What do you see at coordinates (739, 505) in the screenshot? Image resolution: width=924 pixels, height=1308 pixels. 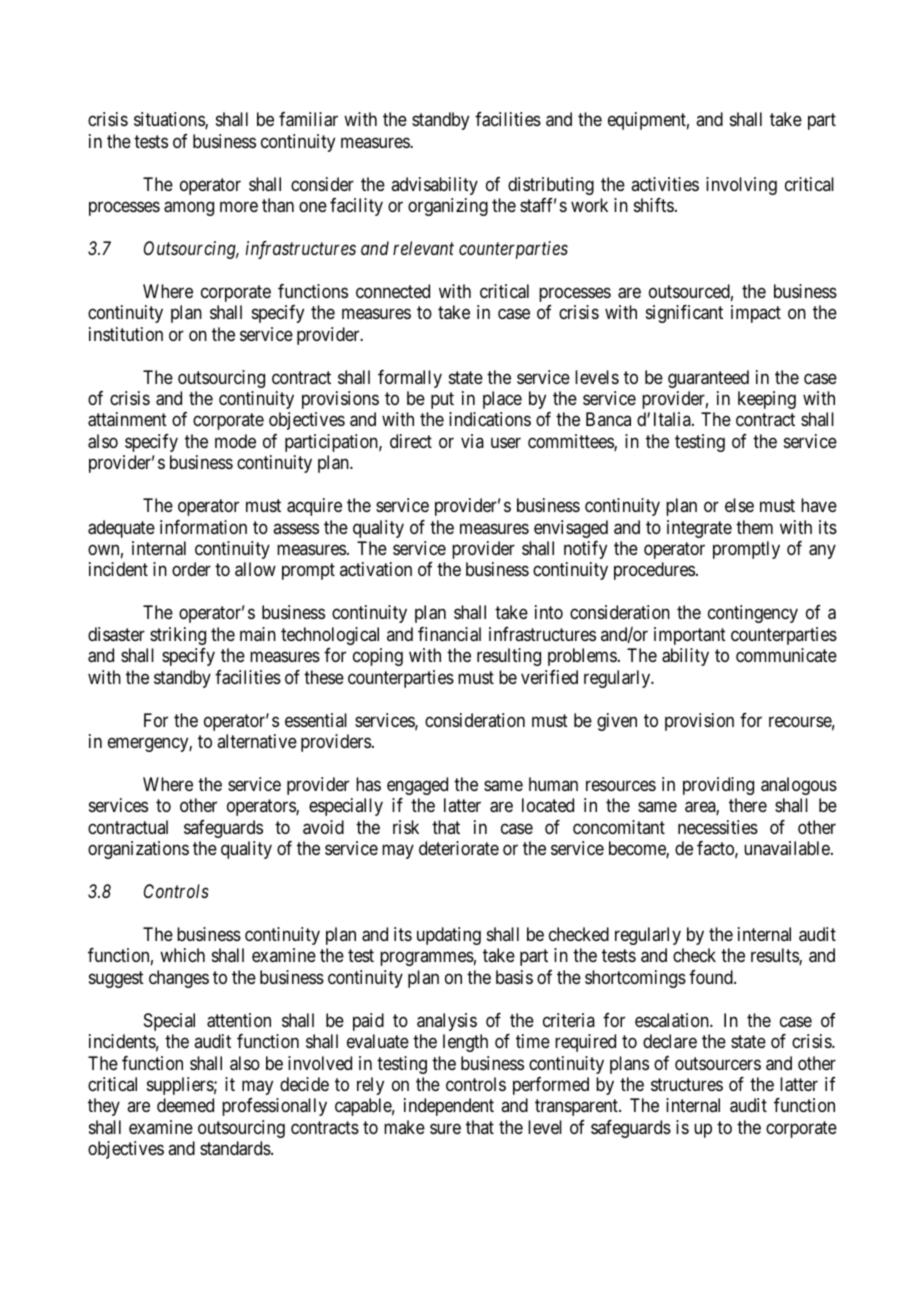 I see `else` at bounding box center [739, 505].
